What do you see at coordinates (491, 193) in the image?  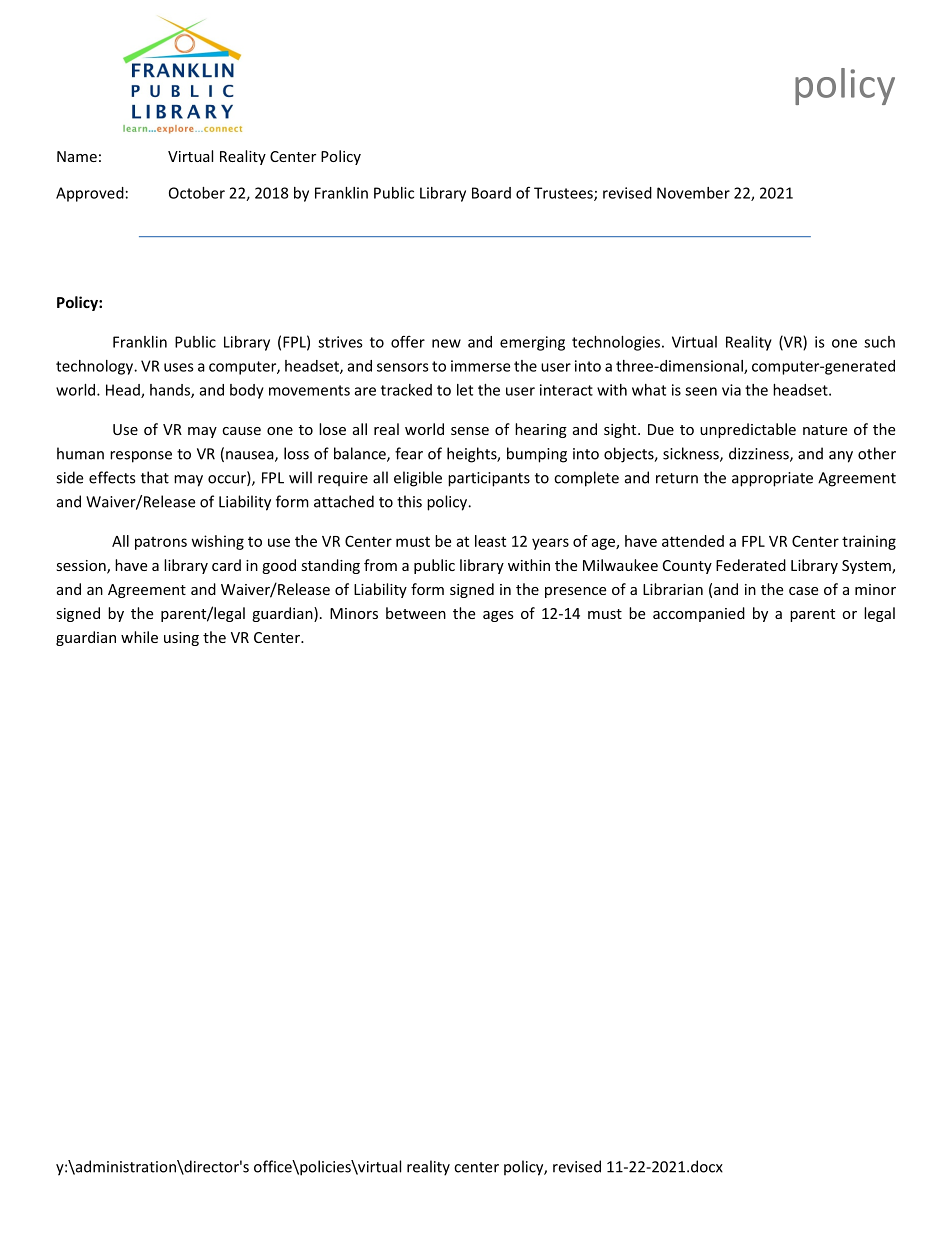 I see `Board` at bounding box center [491, 193].
